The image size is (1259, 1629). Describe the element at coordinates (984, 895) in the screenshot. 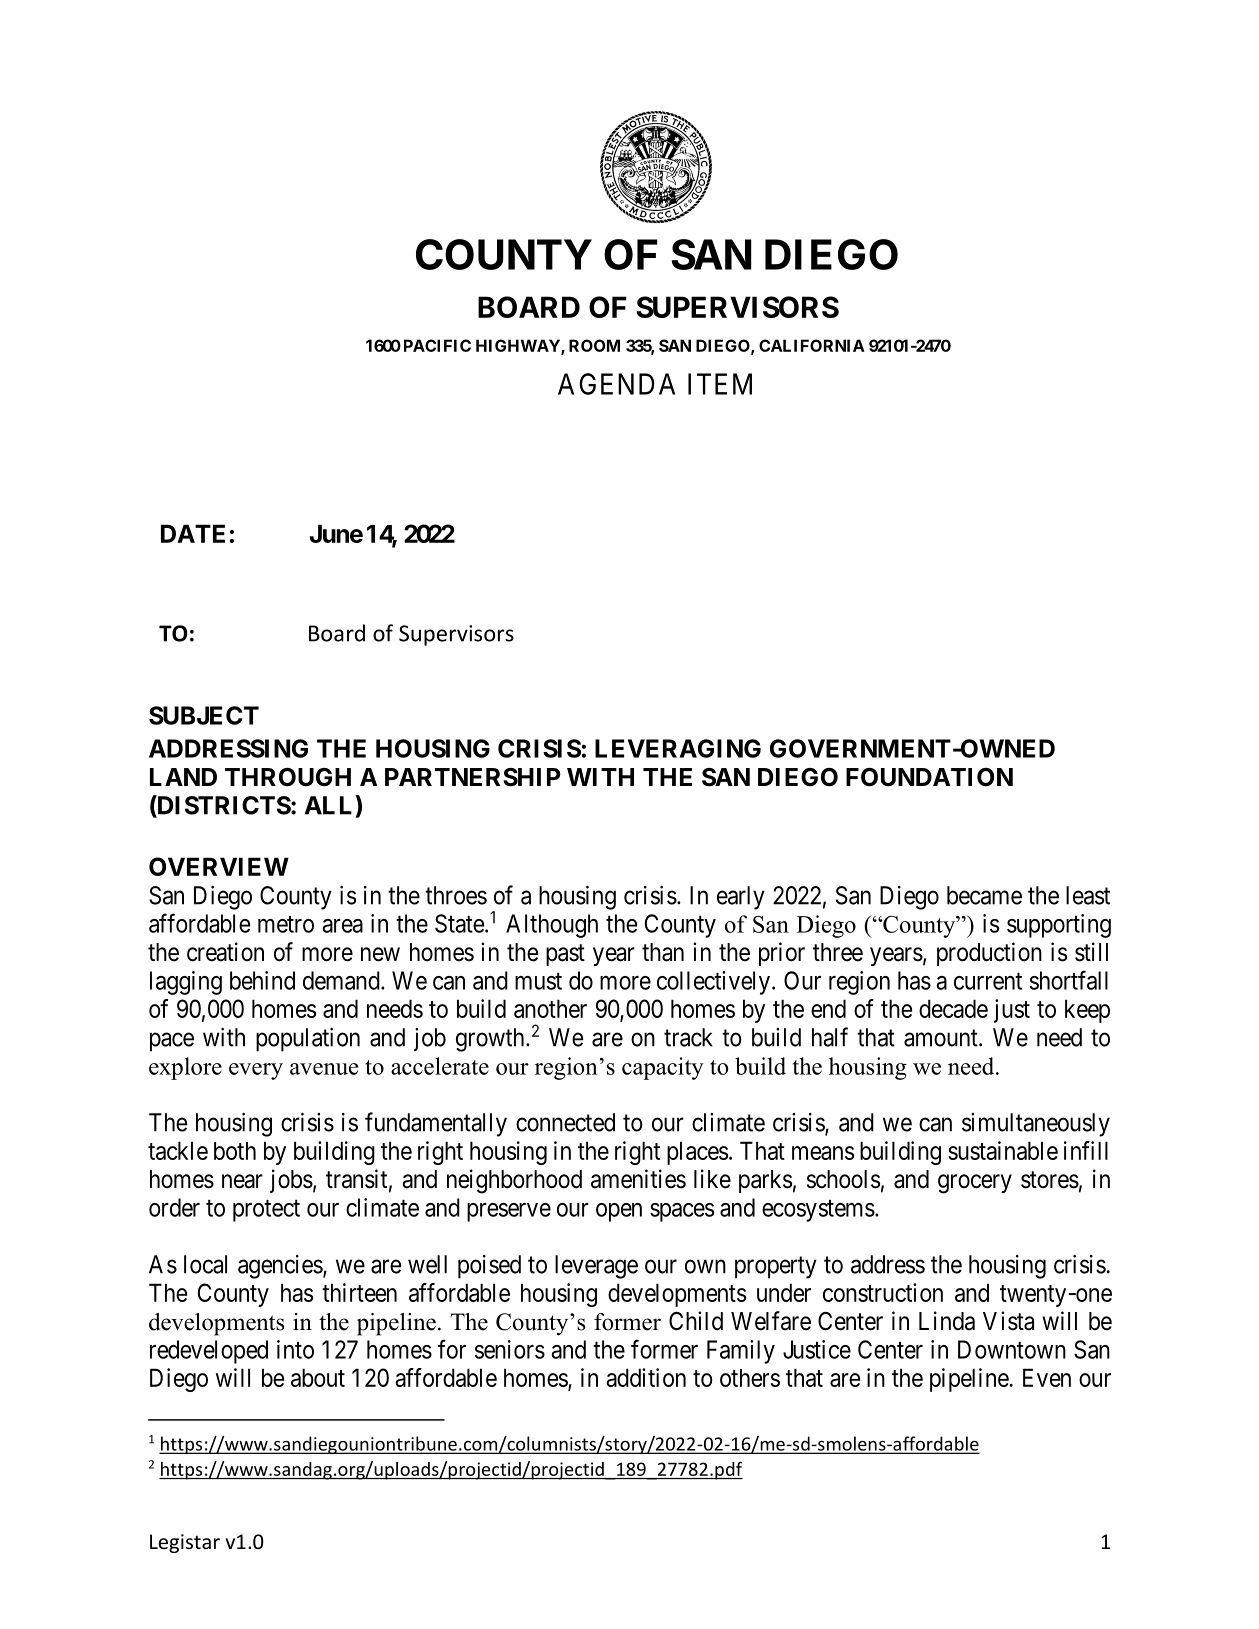

I see `became` at that location.
